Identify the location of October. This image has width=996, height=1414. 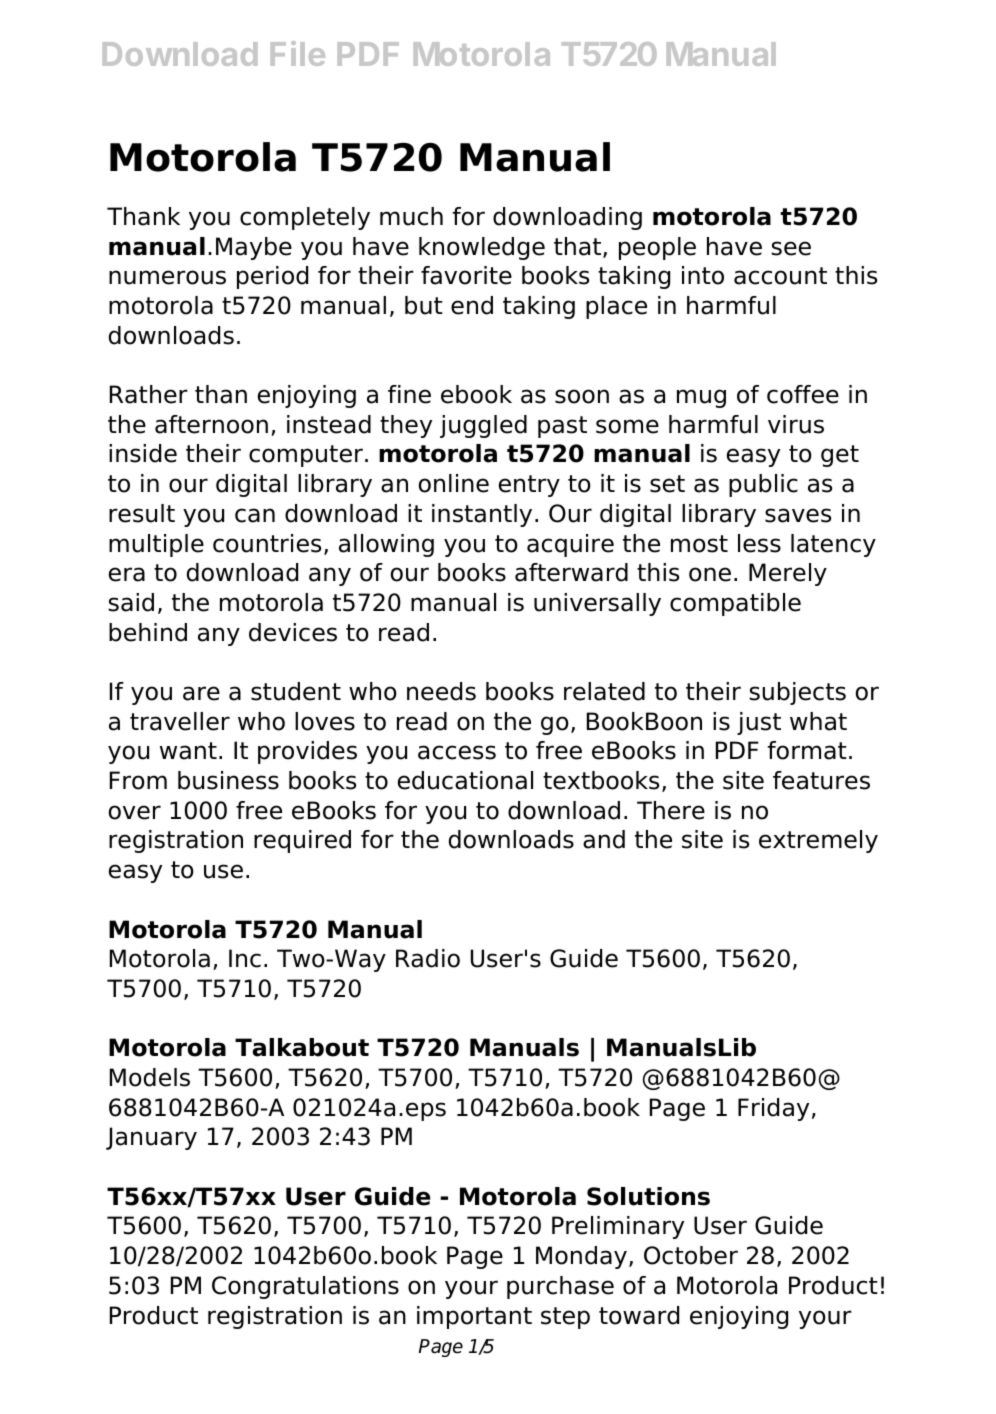
(691, 1255).
